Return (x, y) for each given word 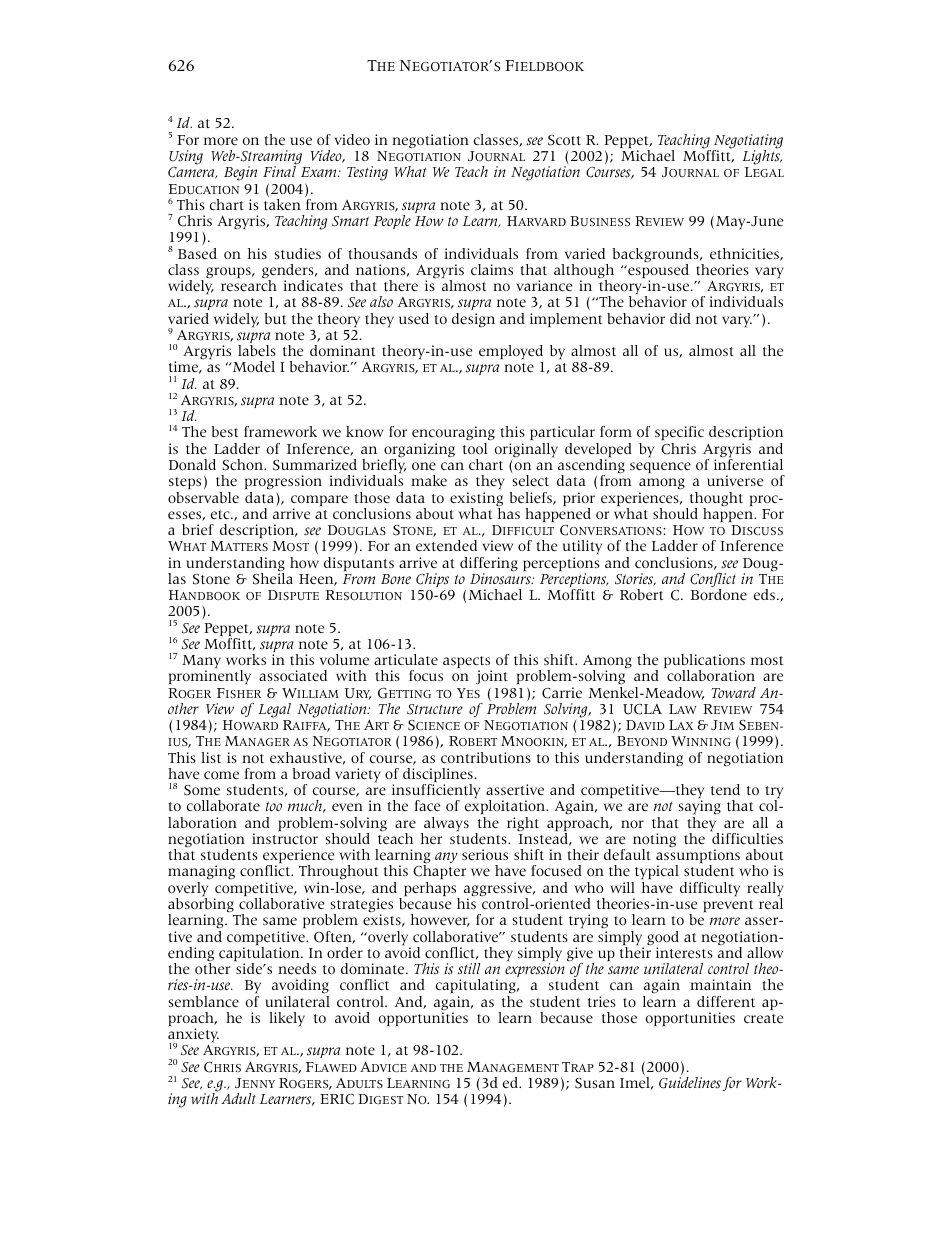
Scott (564, 140)
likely (287, 1019)
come (221, 775)
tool (475, 448)
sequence (660, 467)
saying (700, 809)
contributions (486, 757)
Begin (240, 173)
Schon (244, 465)
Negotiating (748, 142)
